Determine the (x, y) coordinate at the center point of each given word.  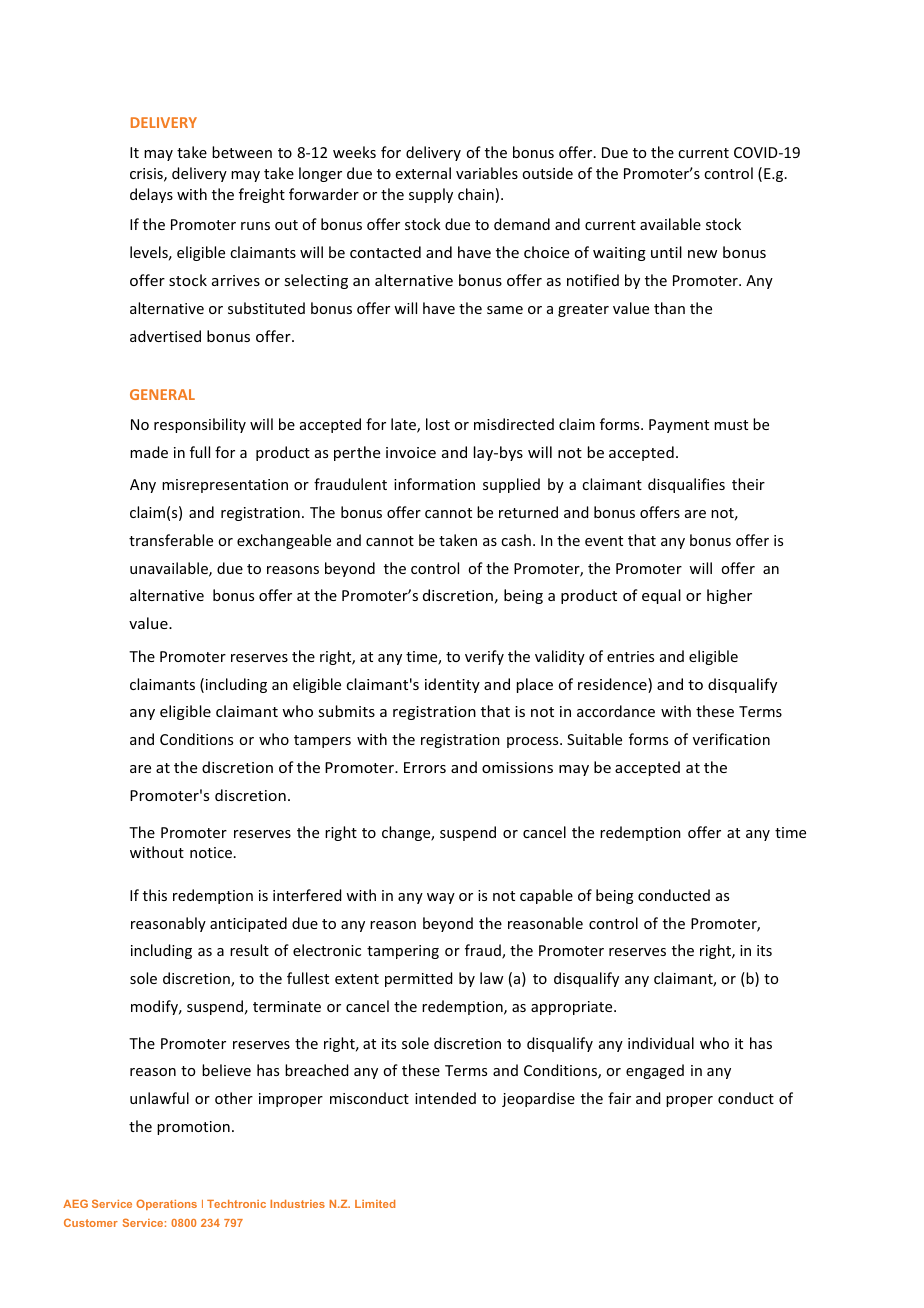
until (666, 252)
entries (630, 656)
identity (452, 685)
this (155, 895)
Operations (166, 1204)
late (404, 425)
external (423, 173)
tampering (403, 952)
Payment (679, 426)
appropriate (573, 1008)
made (149, 452)
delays (151, 195)
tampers (322, 741)
